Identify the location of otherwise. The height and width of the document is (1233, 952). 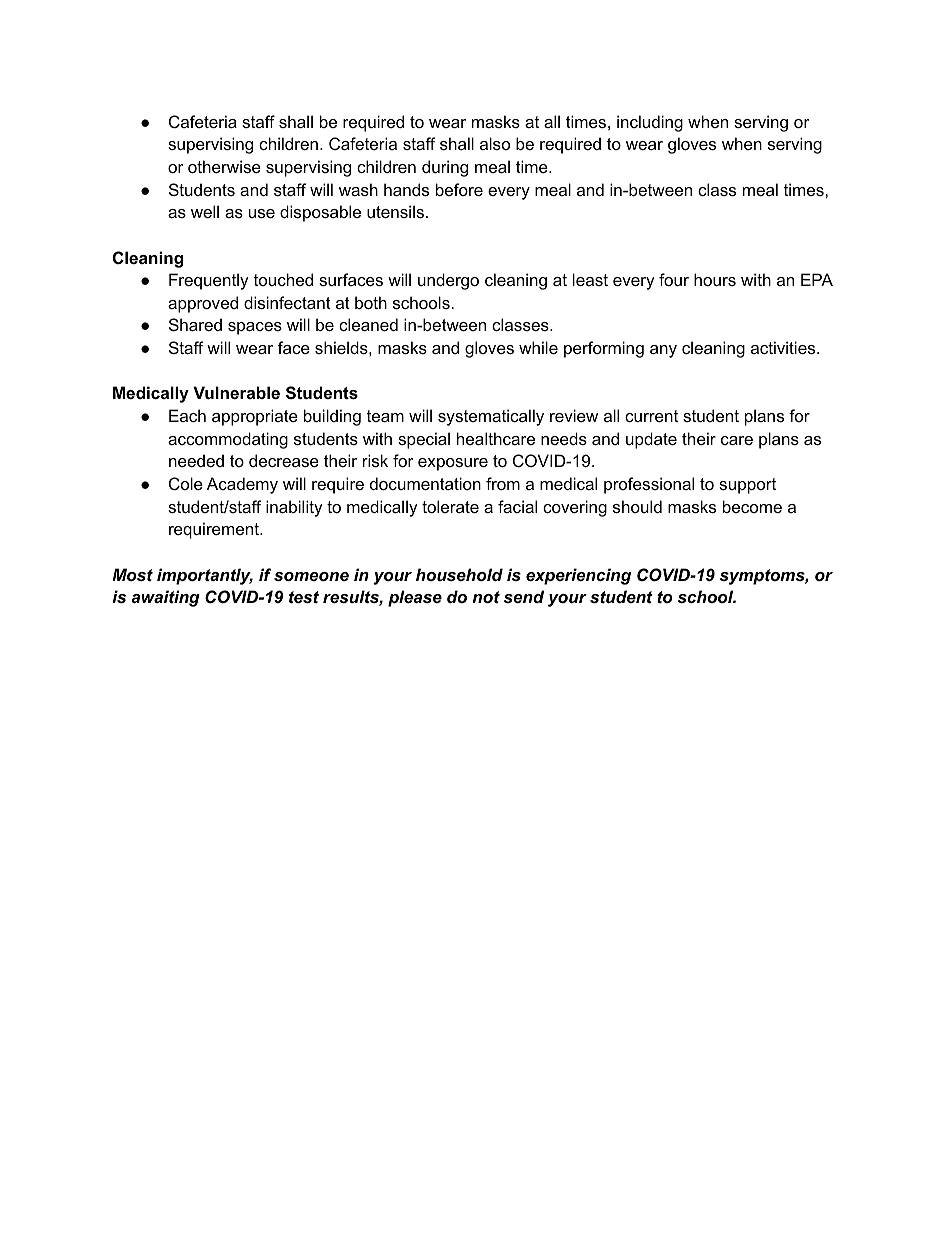
(224, 166).
